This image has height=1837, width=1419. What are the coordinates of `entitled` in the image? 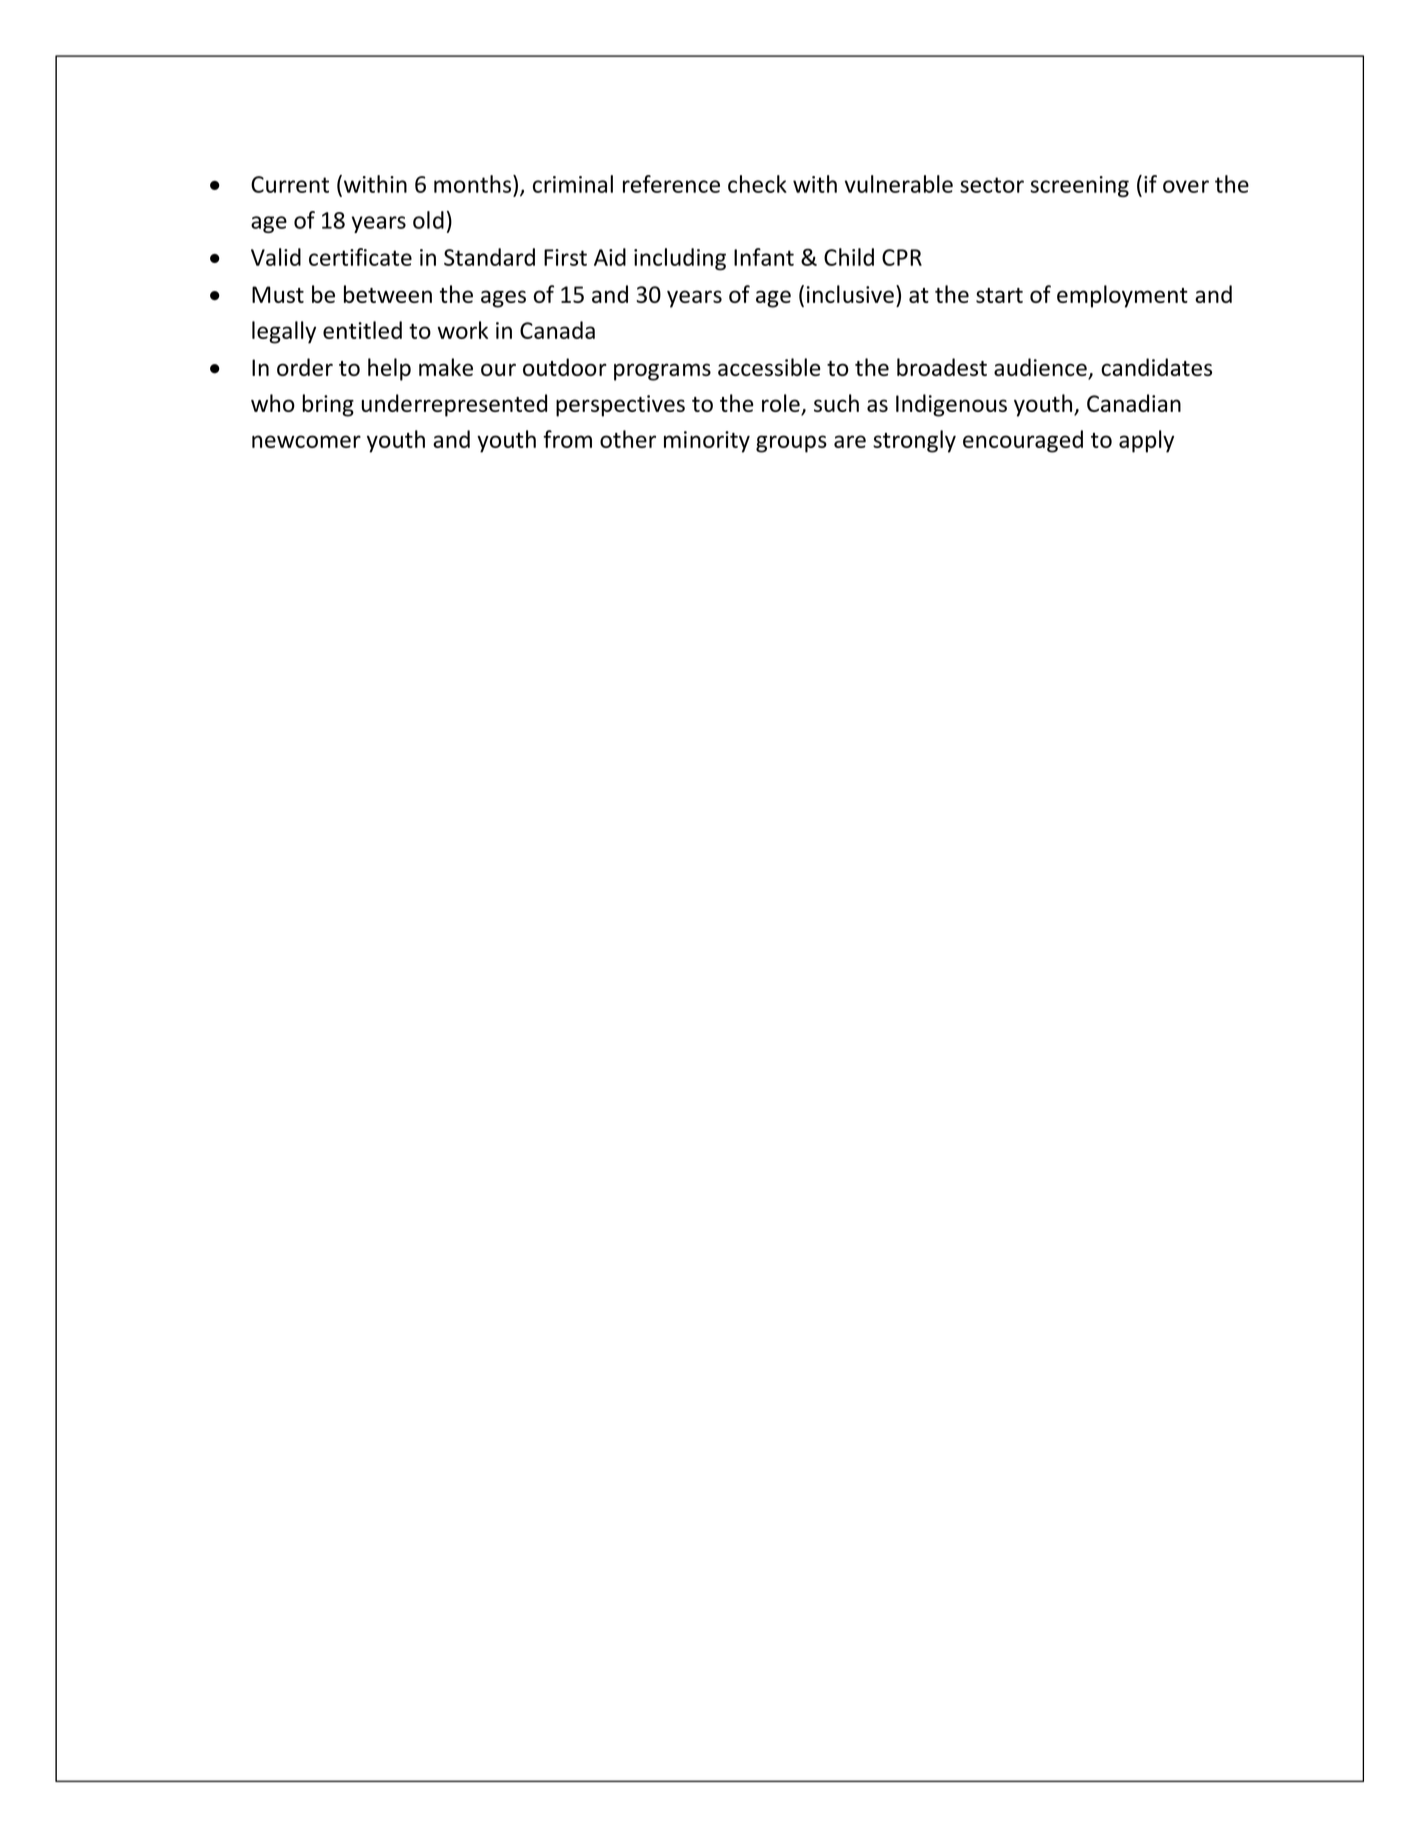 It's located at (362, 330).
